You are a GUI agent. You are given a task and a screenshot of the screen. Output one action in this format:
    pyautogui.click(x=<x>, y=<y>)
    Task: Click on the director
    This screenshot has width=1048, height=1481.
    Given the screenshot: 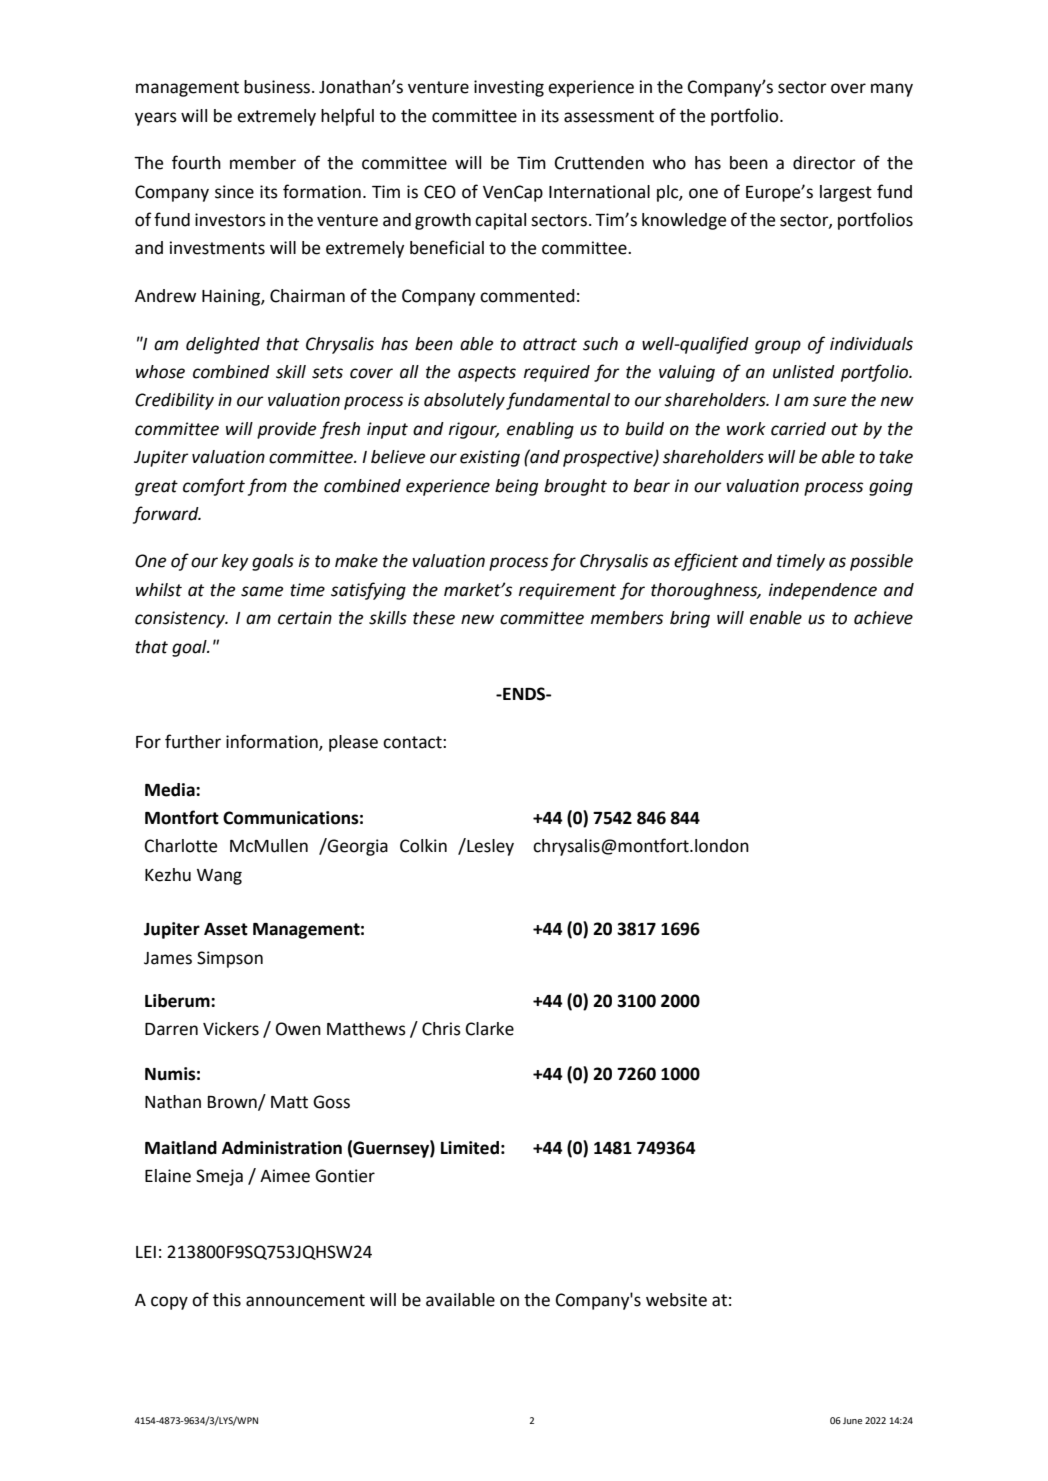 What is the action you would take?
    pyautogui.click(x=824, y=163)
